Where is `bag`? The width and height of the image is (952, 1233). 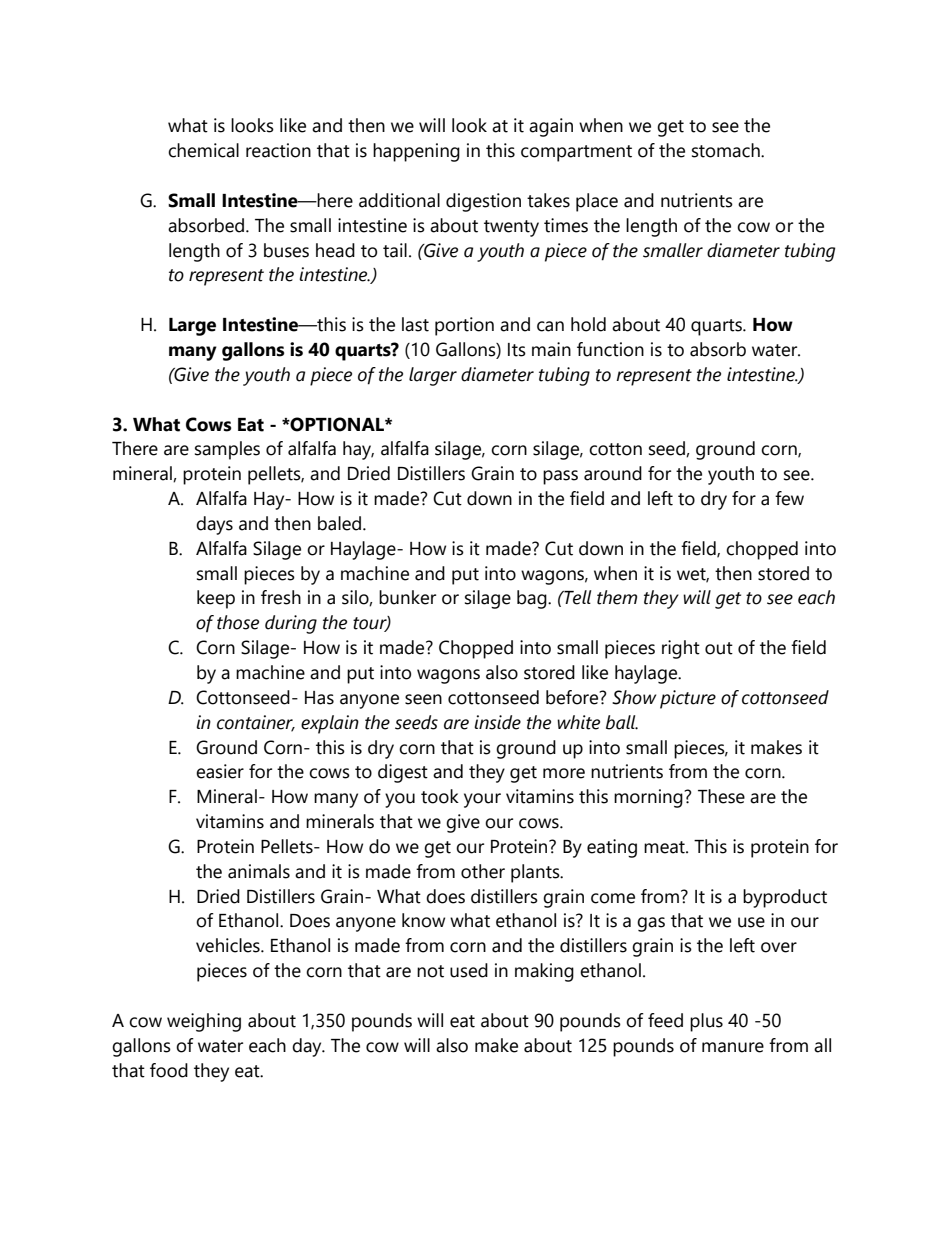 bag is located at coordinates (533, 599).
